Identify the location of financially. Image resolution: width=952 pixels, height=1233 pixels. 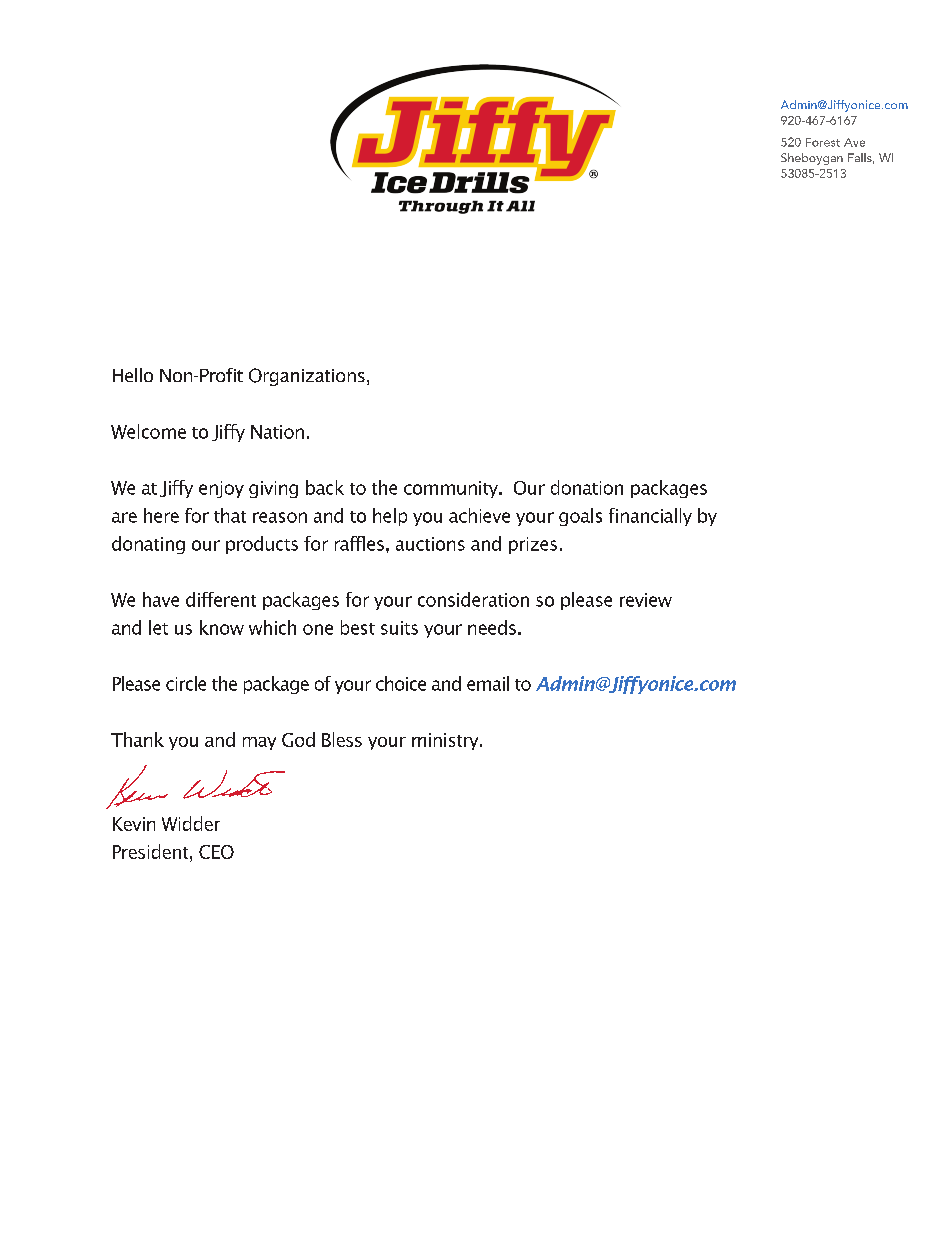
(650, 517).
